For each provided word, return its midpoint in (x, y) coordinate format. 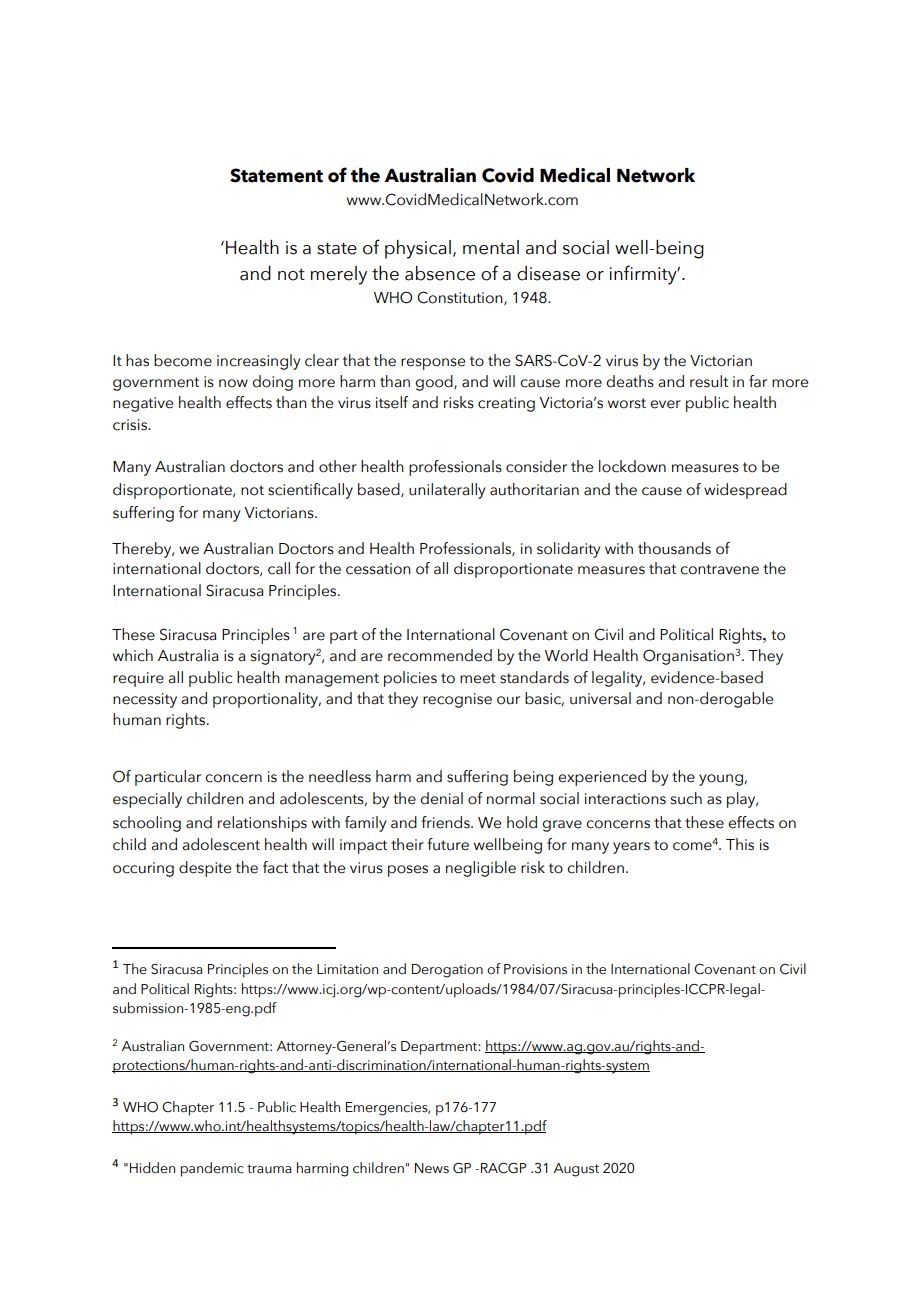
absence (440, 273)
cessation (378, 569)
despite (205, 869)
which (133, 655)
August (576, 1170)
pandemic (212, 1169)
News (432, 1168)
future (448, 844)
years (631, 848)
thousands (674, 548)
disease (548, 273)
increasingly (258, 362)
